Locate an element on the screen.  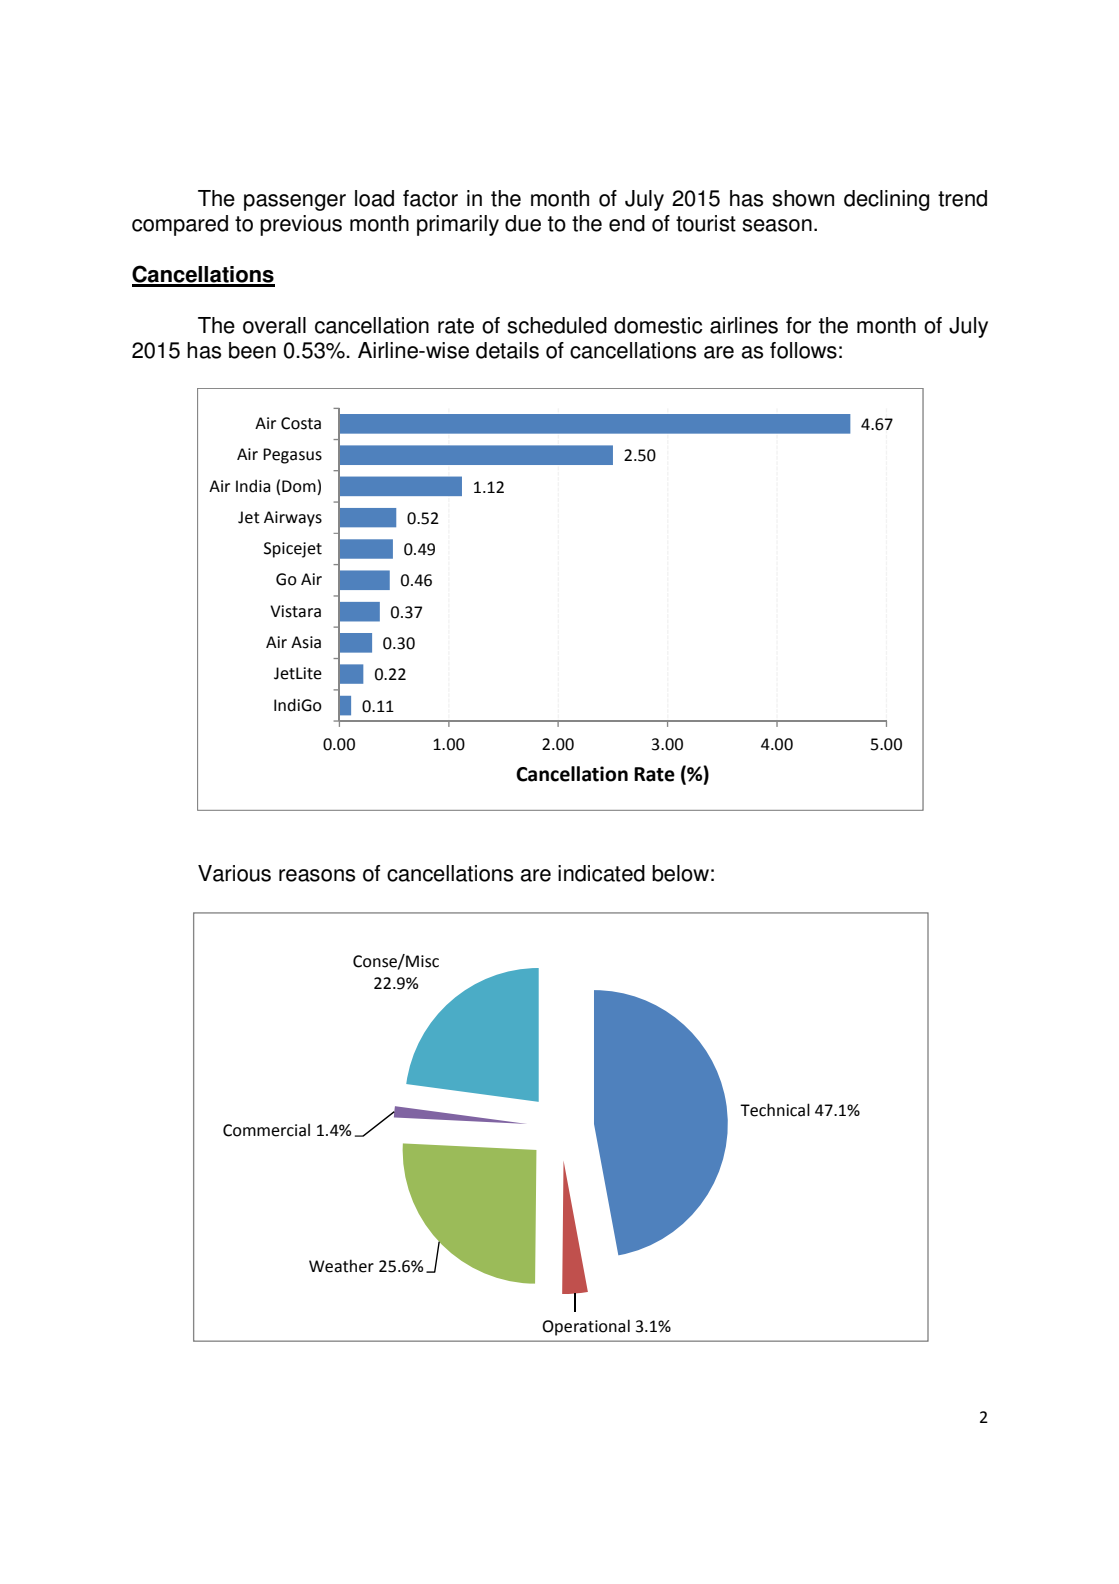
Asia is located at coordinates (306, 642).
